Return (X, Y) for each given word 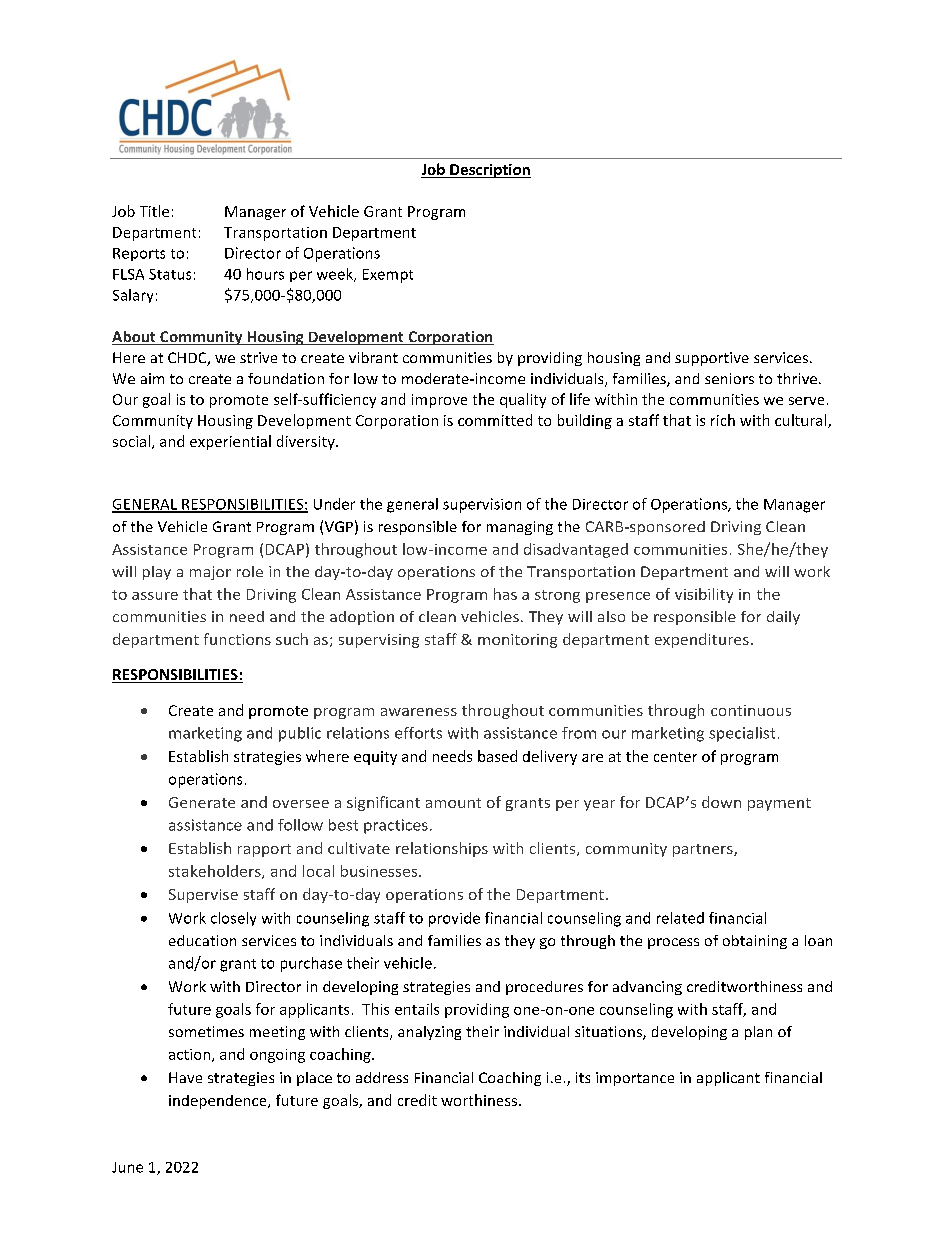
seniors (729, 378)
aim (152, 378)
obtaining (755, 942)
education (202, 940)
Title (154, 211)
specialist (742, 734)
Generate (202, 802)
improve (439, 401)
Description (489, 171)
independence (219, 1102)
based (497, 756)
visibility (704, 595)
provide (454, 919)
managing (520, 528)
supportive (712, 359)
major (210, 573)
